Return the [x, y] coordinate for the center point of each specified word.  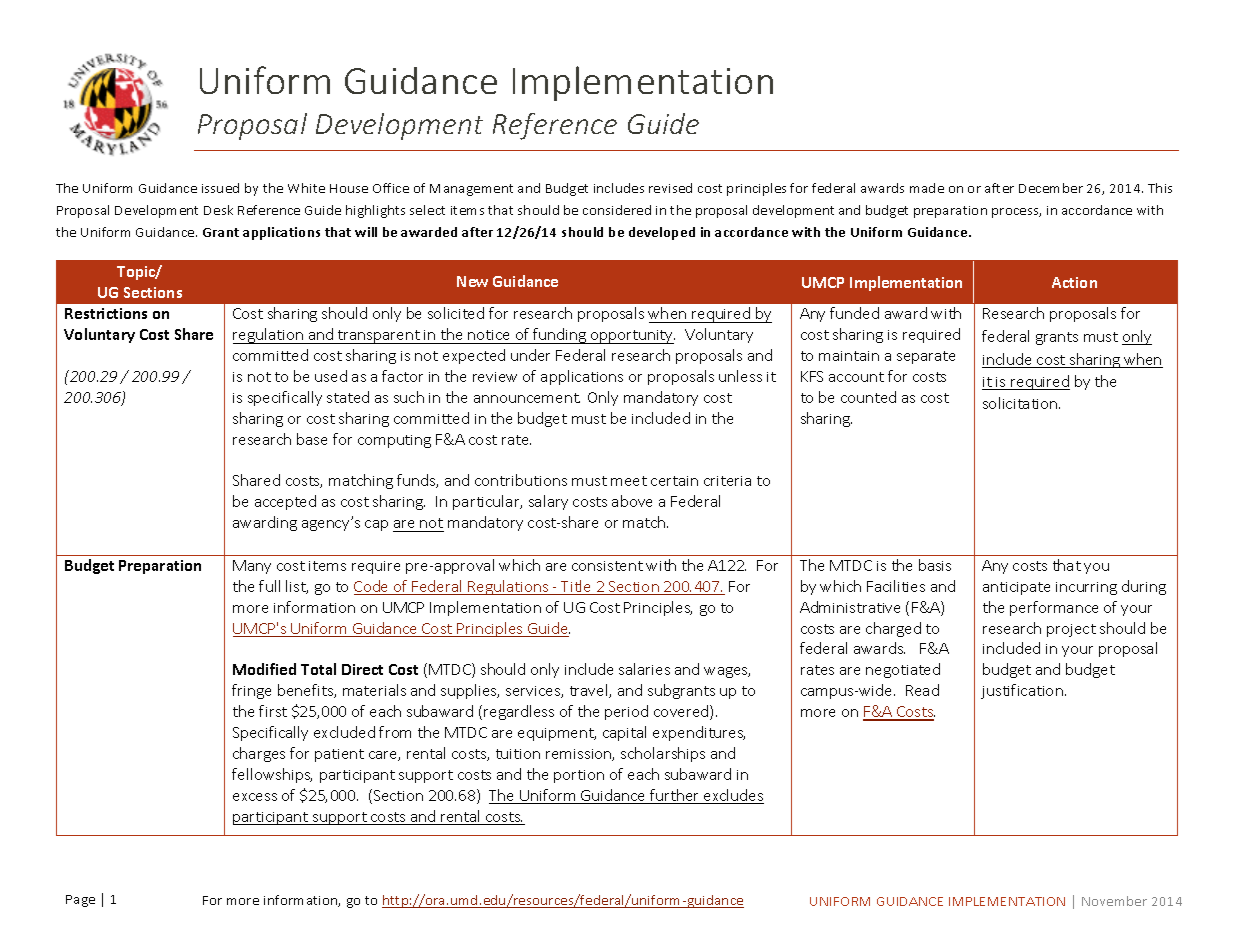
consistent [607, 566]
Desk [218, 210]
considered [617, 210]
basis [935, 565]
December [1051, 188]
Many [252, 567]
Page [80, 901]
